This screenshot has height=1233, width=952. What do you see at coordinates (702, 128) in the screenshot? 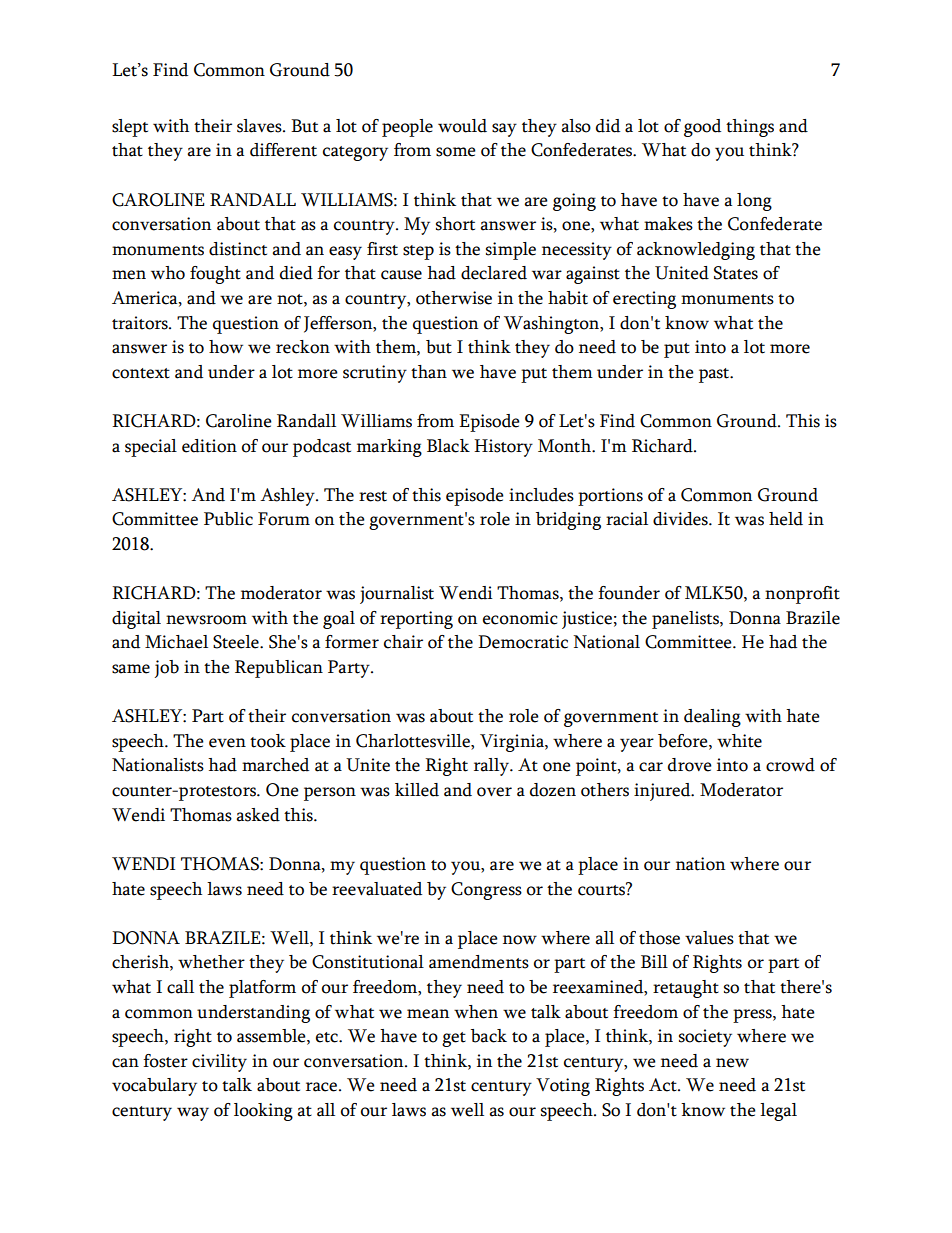
I see `good` at bounding box center [702, 128].
